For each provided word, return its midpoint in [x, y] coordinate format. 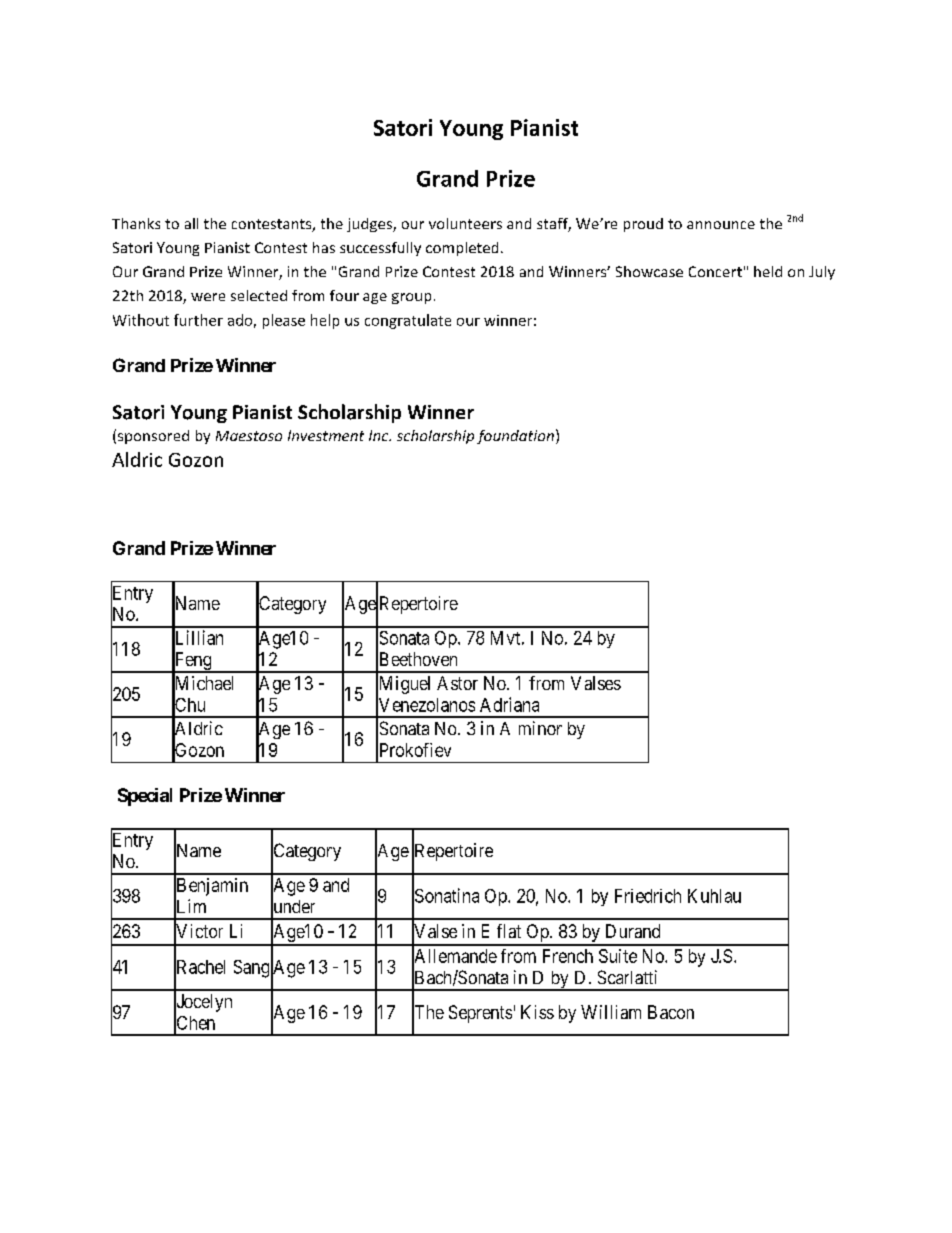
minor [540, 728]
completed [462, 249]
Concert [715, 271]
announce [721, 225]
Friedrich [648, 896]
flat [509, 931]
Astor [457, 683]
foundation [515, 437]
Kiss [537, 1012]
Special [145, 797]
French [568, 956]
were [208, 297]
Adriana [509, 704]
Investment [326, 435]
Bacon [671, 1012]
